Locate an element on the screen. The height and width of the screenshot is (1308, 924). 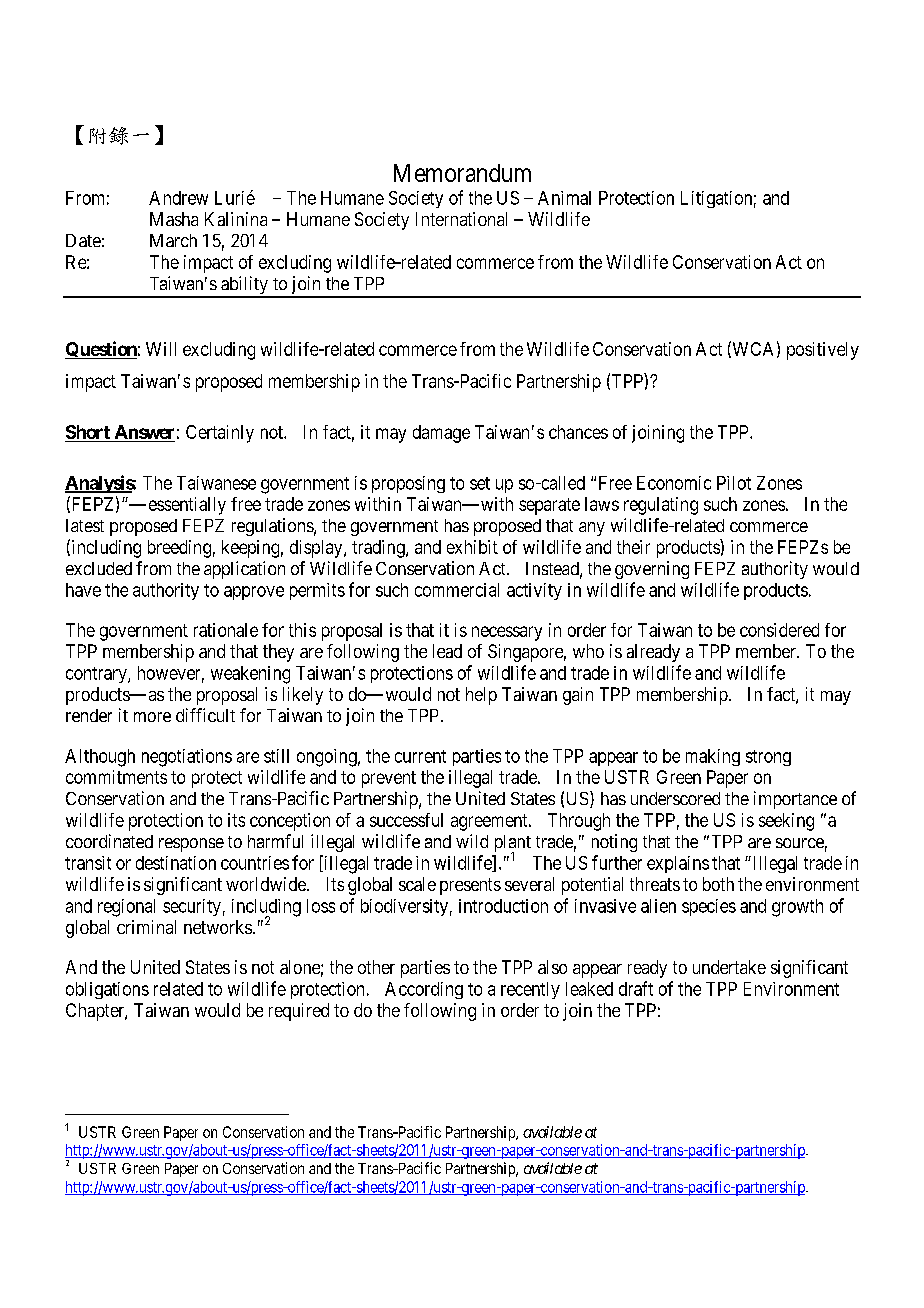
International is located at coordinates (461, 219).
